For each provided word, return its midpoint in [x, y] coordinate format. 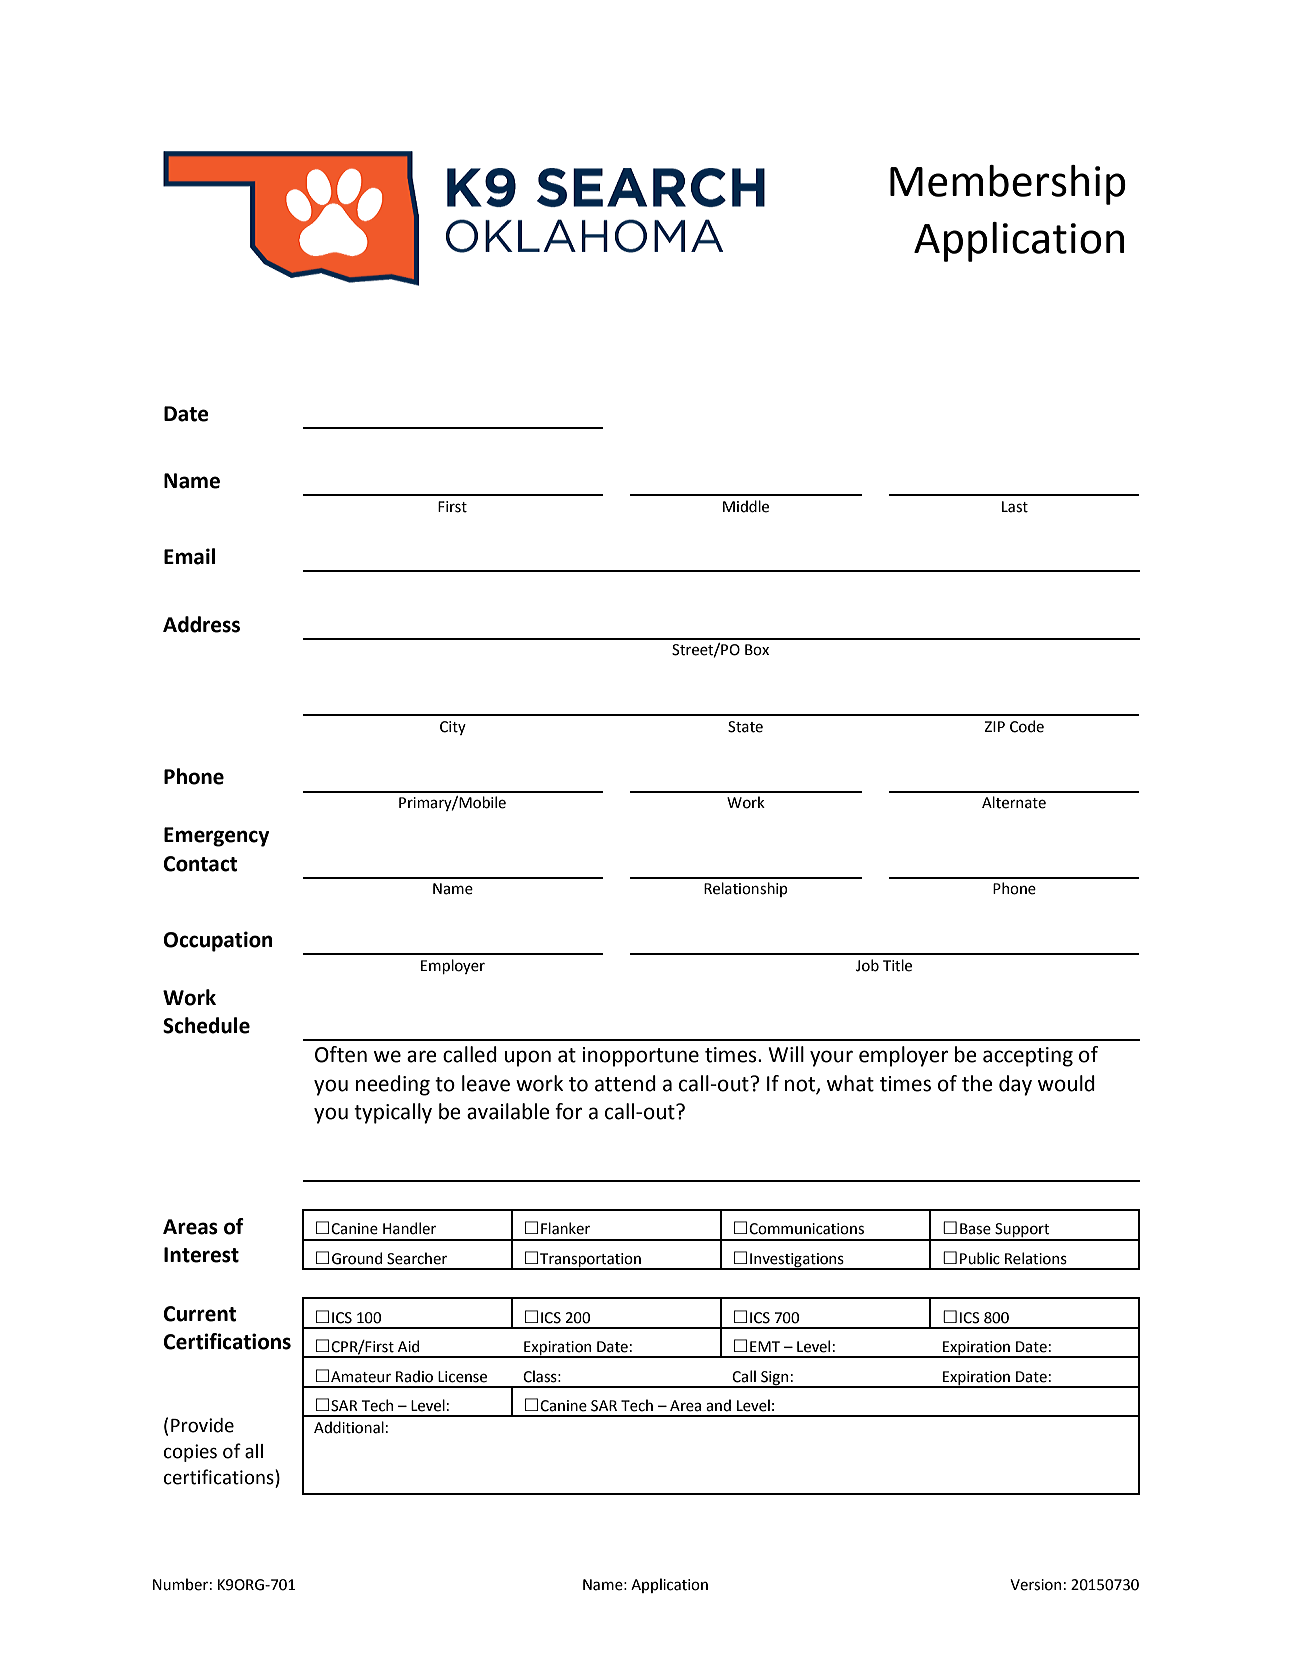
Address [201, 624]
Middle [746, 506]
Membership [1008, 185]
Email [189, 556]
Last [1015, 507]
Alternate [1014, 802]
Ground [357, 1258]
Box [757, 650]
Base [975, 1229]
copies [190, 1453]
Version [1035, 1585]
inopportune [640, 1057]
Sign [775, 1379]
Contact [200, 864]
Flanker [565, 1228]
